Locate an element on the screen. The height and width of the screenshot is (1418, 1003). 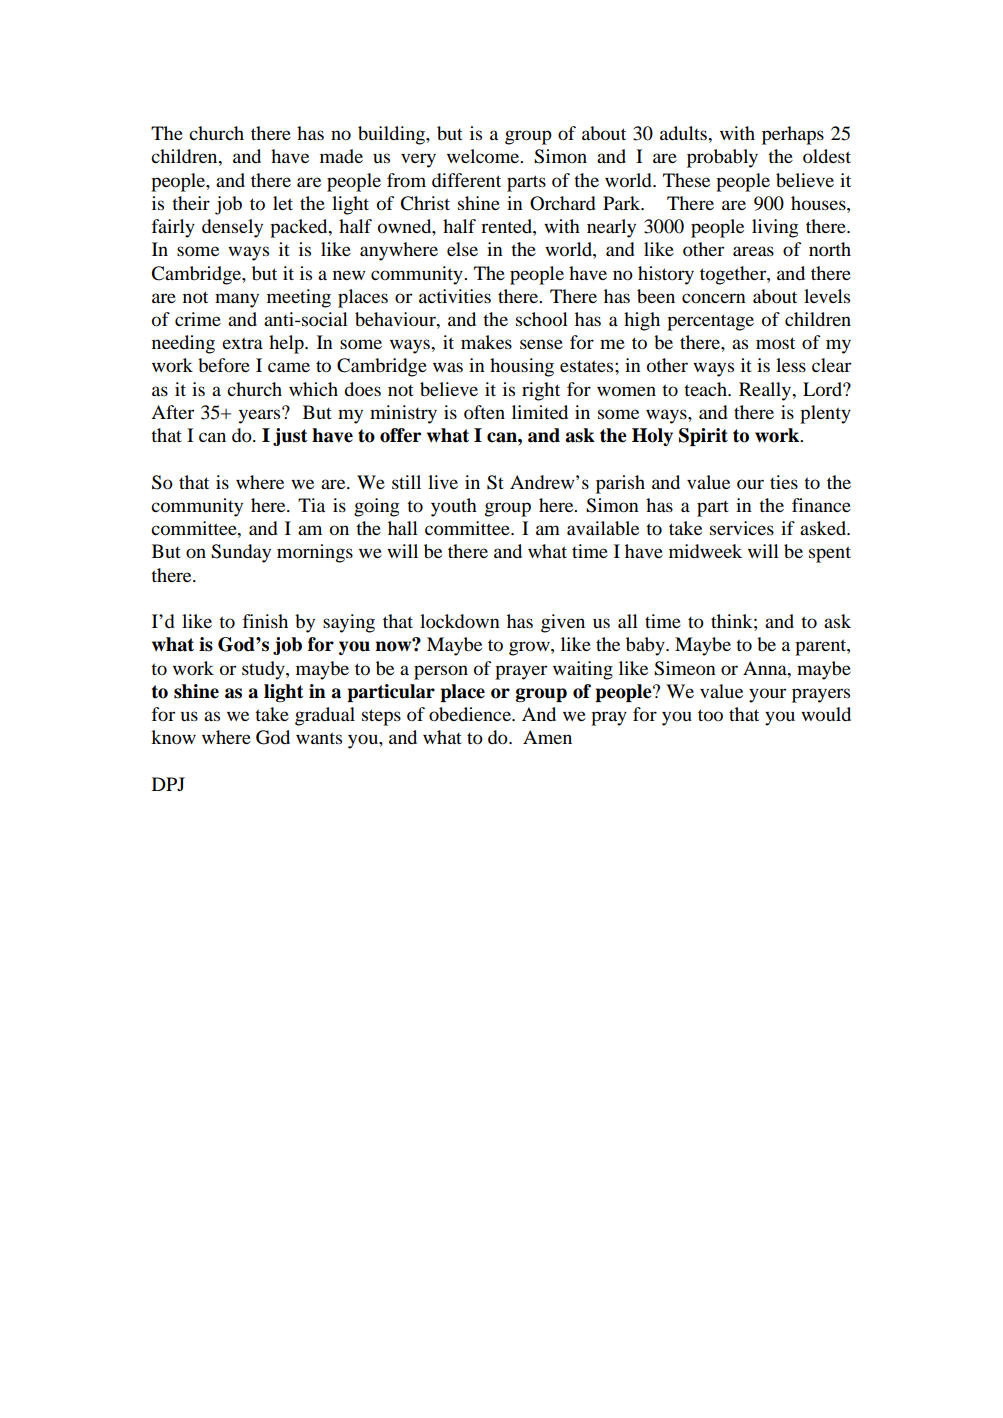
too is located at coordinates (710, 715).
